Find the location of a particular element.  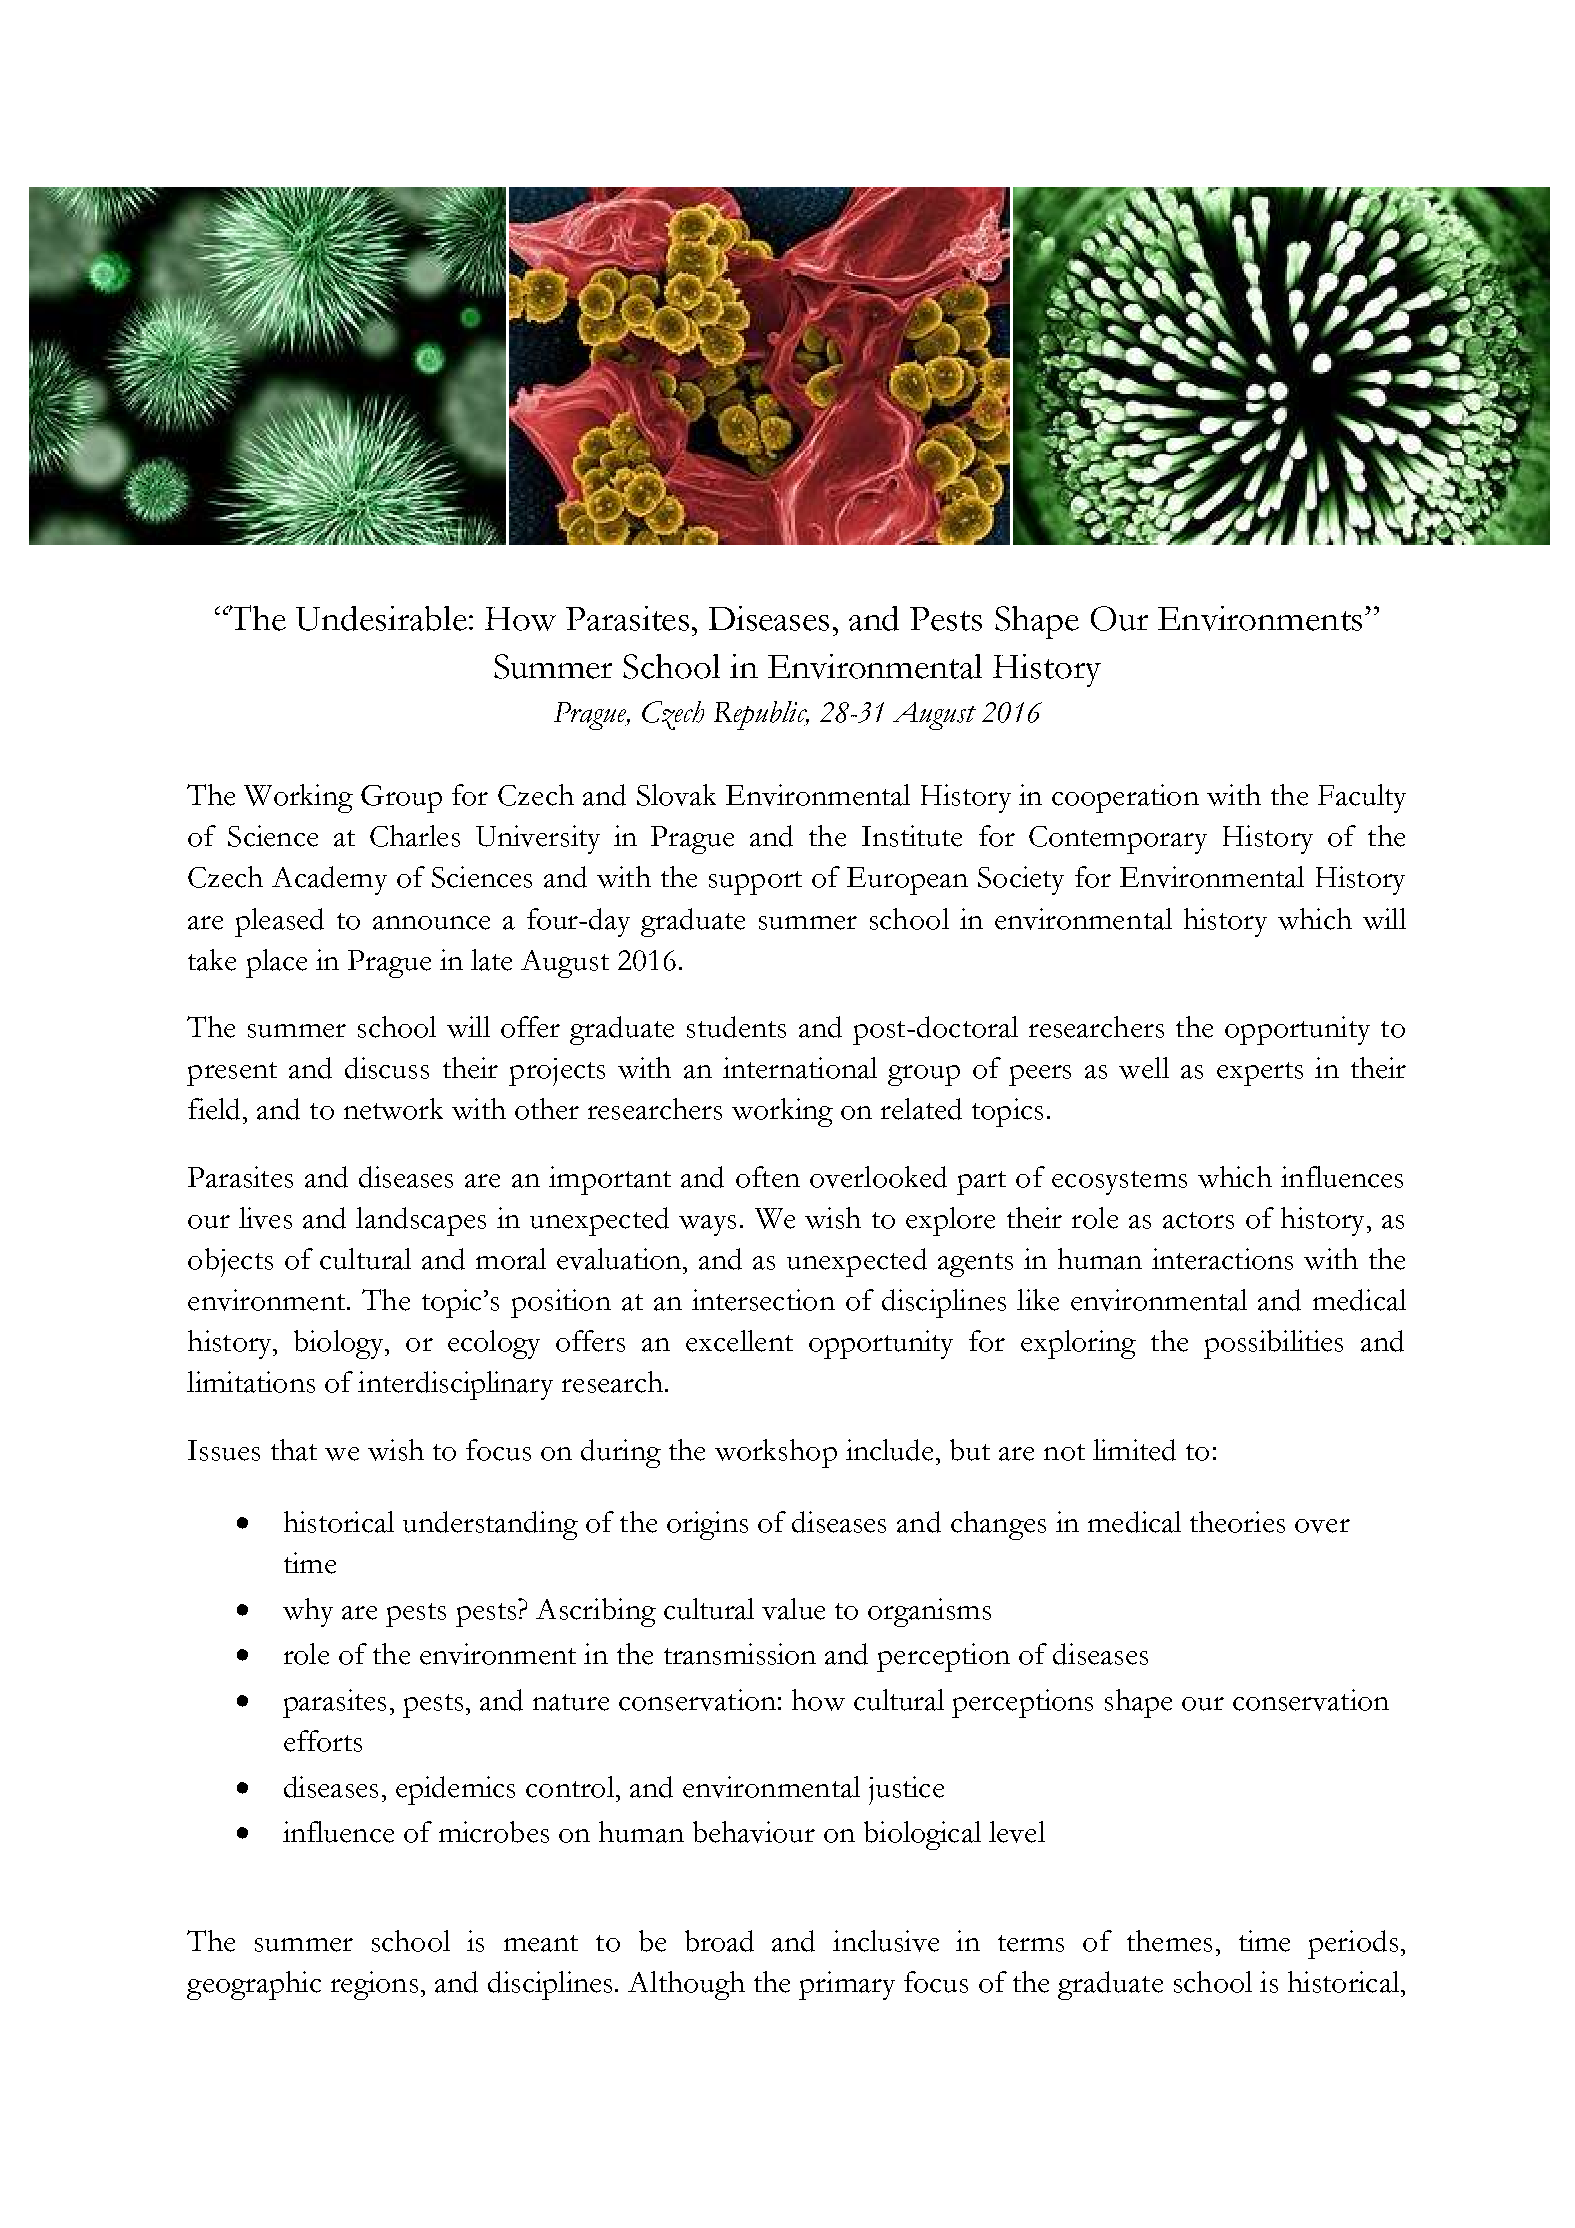

cooperation is located at coordinates (1125, 798).
